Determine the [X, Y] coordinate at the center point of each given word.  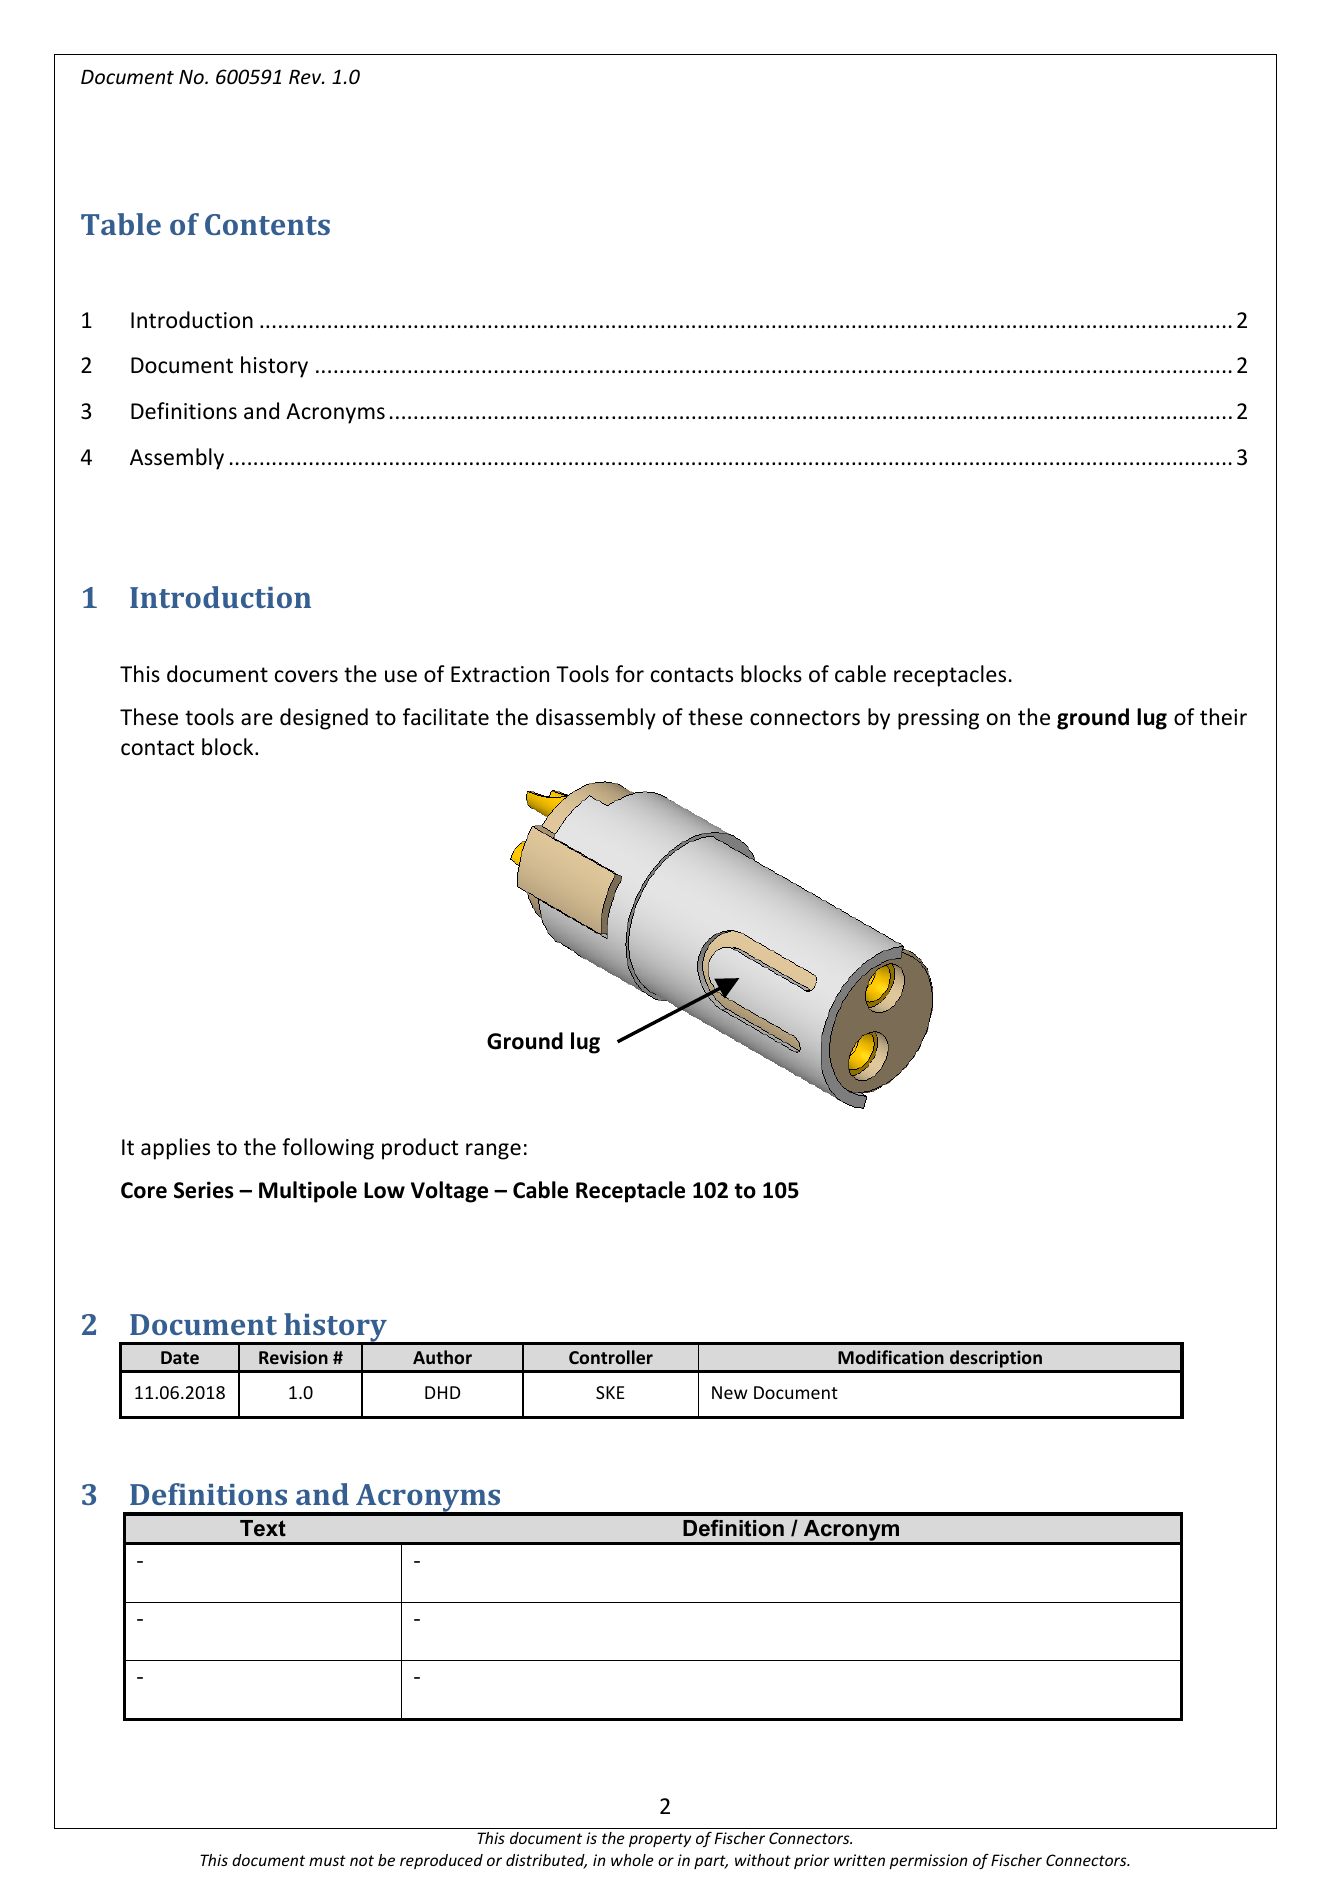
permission [928, 1861]
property [660, 1840]
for [629, 674]
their [1223, 717]
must [327, 1860]
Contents [267, 224]
